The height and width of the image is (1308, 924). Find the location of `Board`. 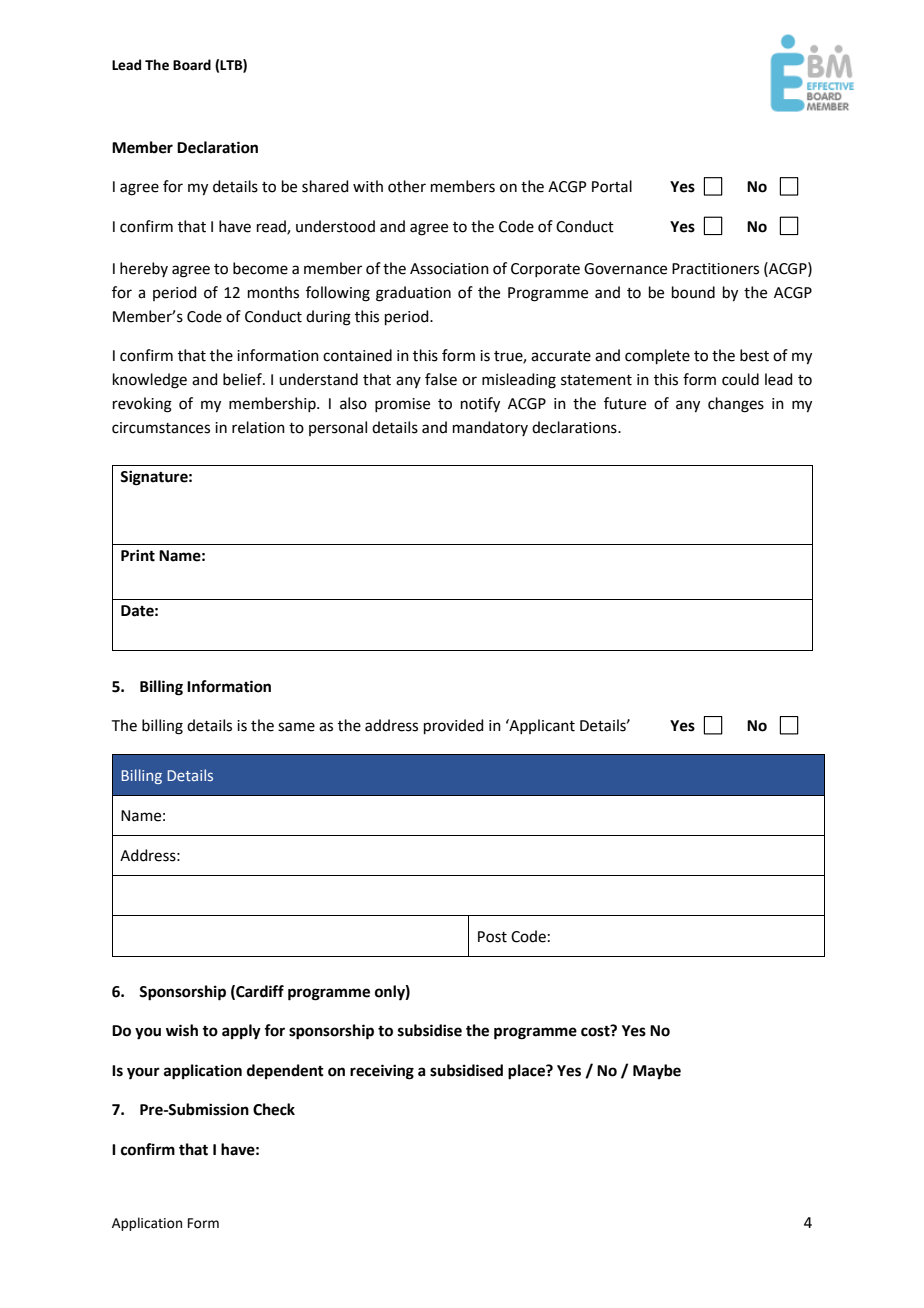

Board is located at coordinates (192, 65).
